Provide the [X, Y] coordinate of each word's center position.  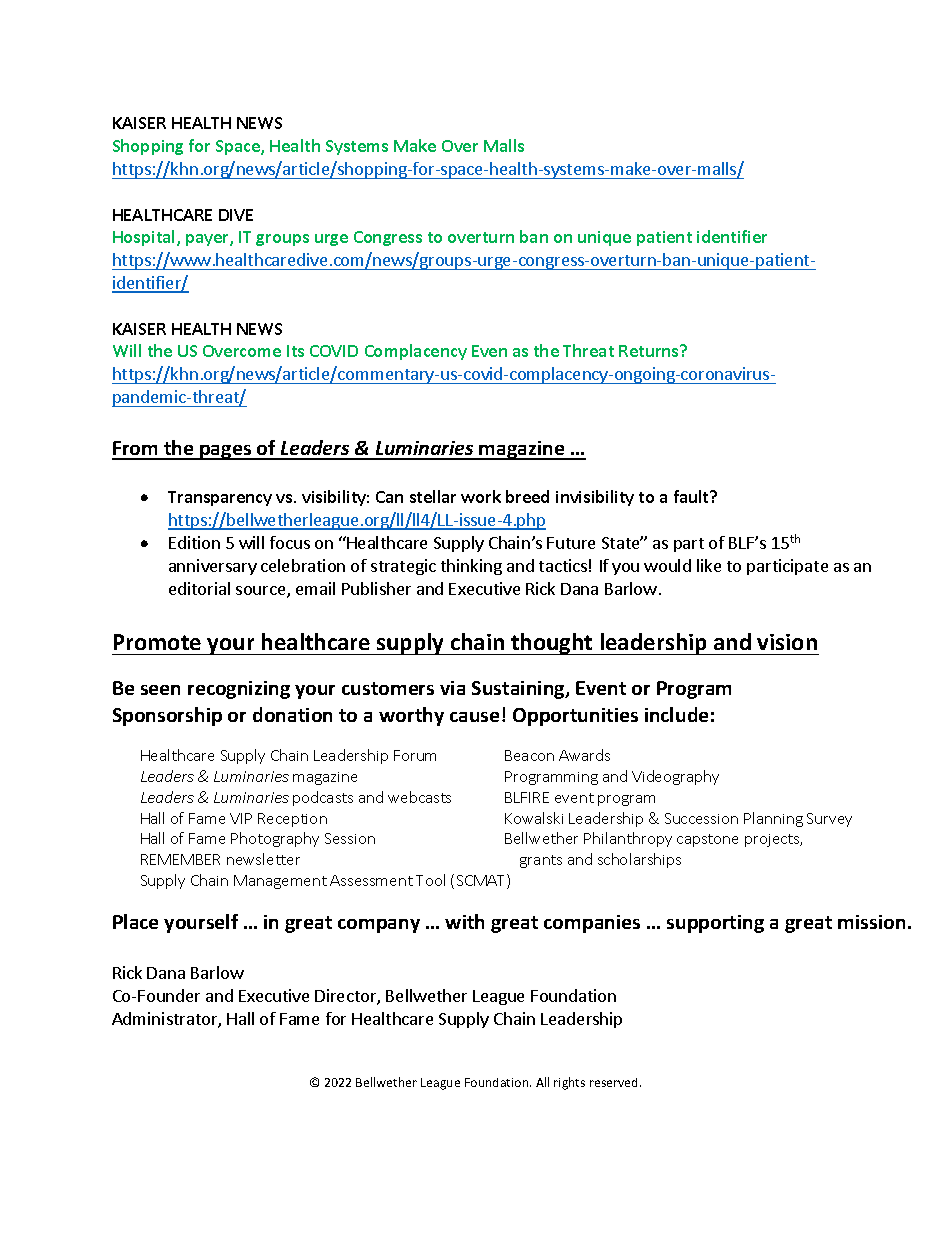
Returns [650, 351]
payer [208, 240]
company [379, 926]
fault [692, 496]
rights [569, 1083]
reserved [615, 1082]
